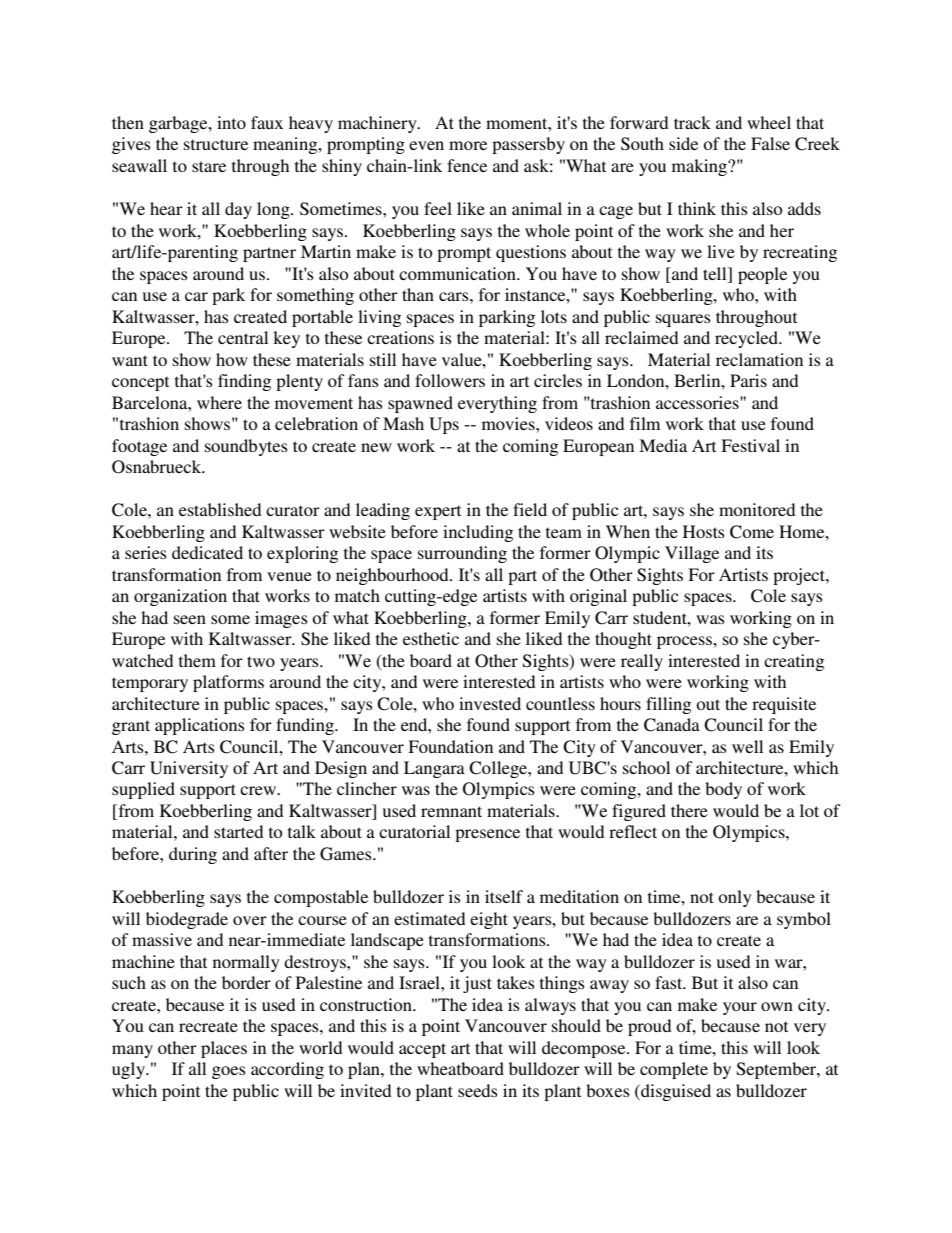 This document has width=952, height=1233. What do you see at coordinates (229, 1072) in the document?
I see `goes` at bounding box center [229, 1072].
